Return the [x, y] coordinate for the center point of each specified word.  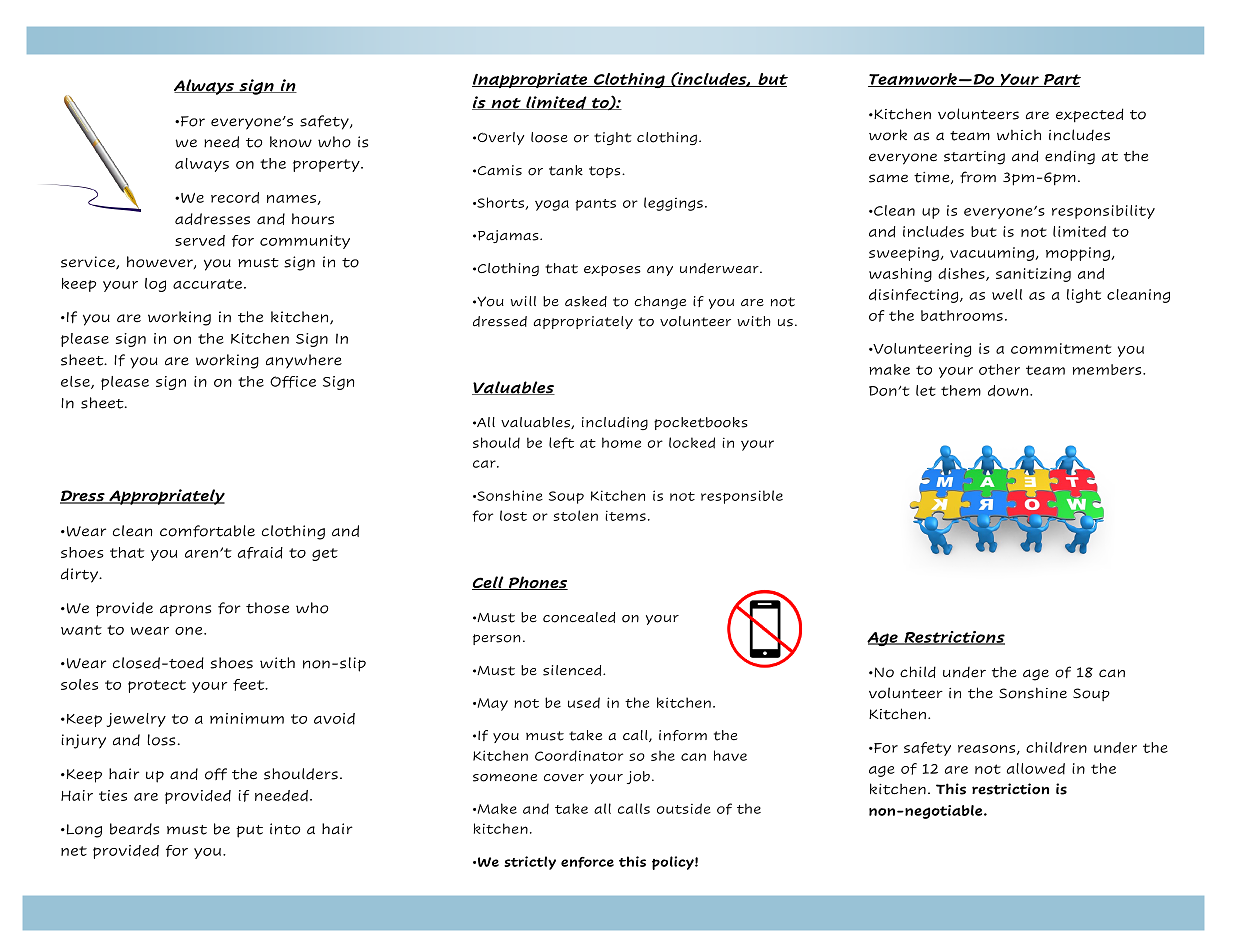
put [249, 831]
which [1019, 135]
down [1008, 391]
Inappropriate [531, 80]
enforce [587, 862]
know [291, 142]
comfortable [207, 531]
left [561, 443]
